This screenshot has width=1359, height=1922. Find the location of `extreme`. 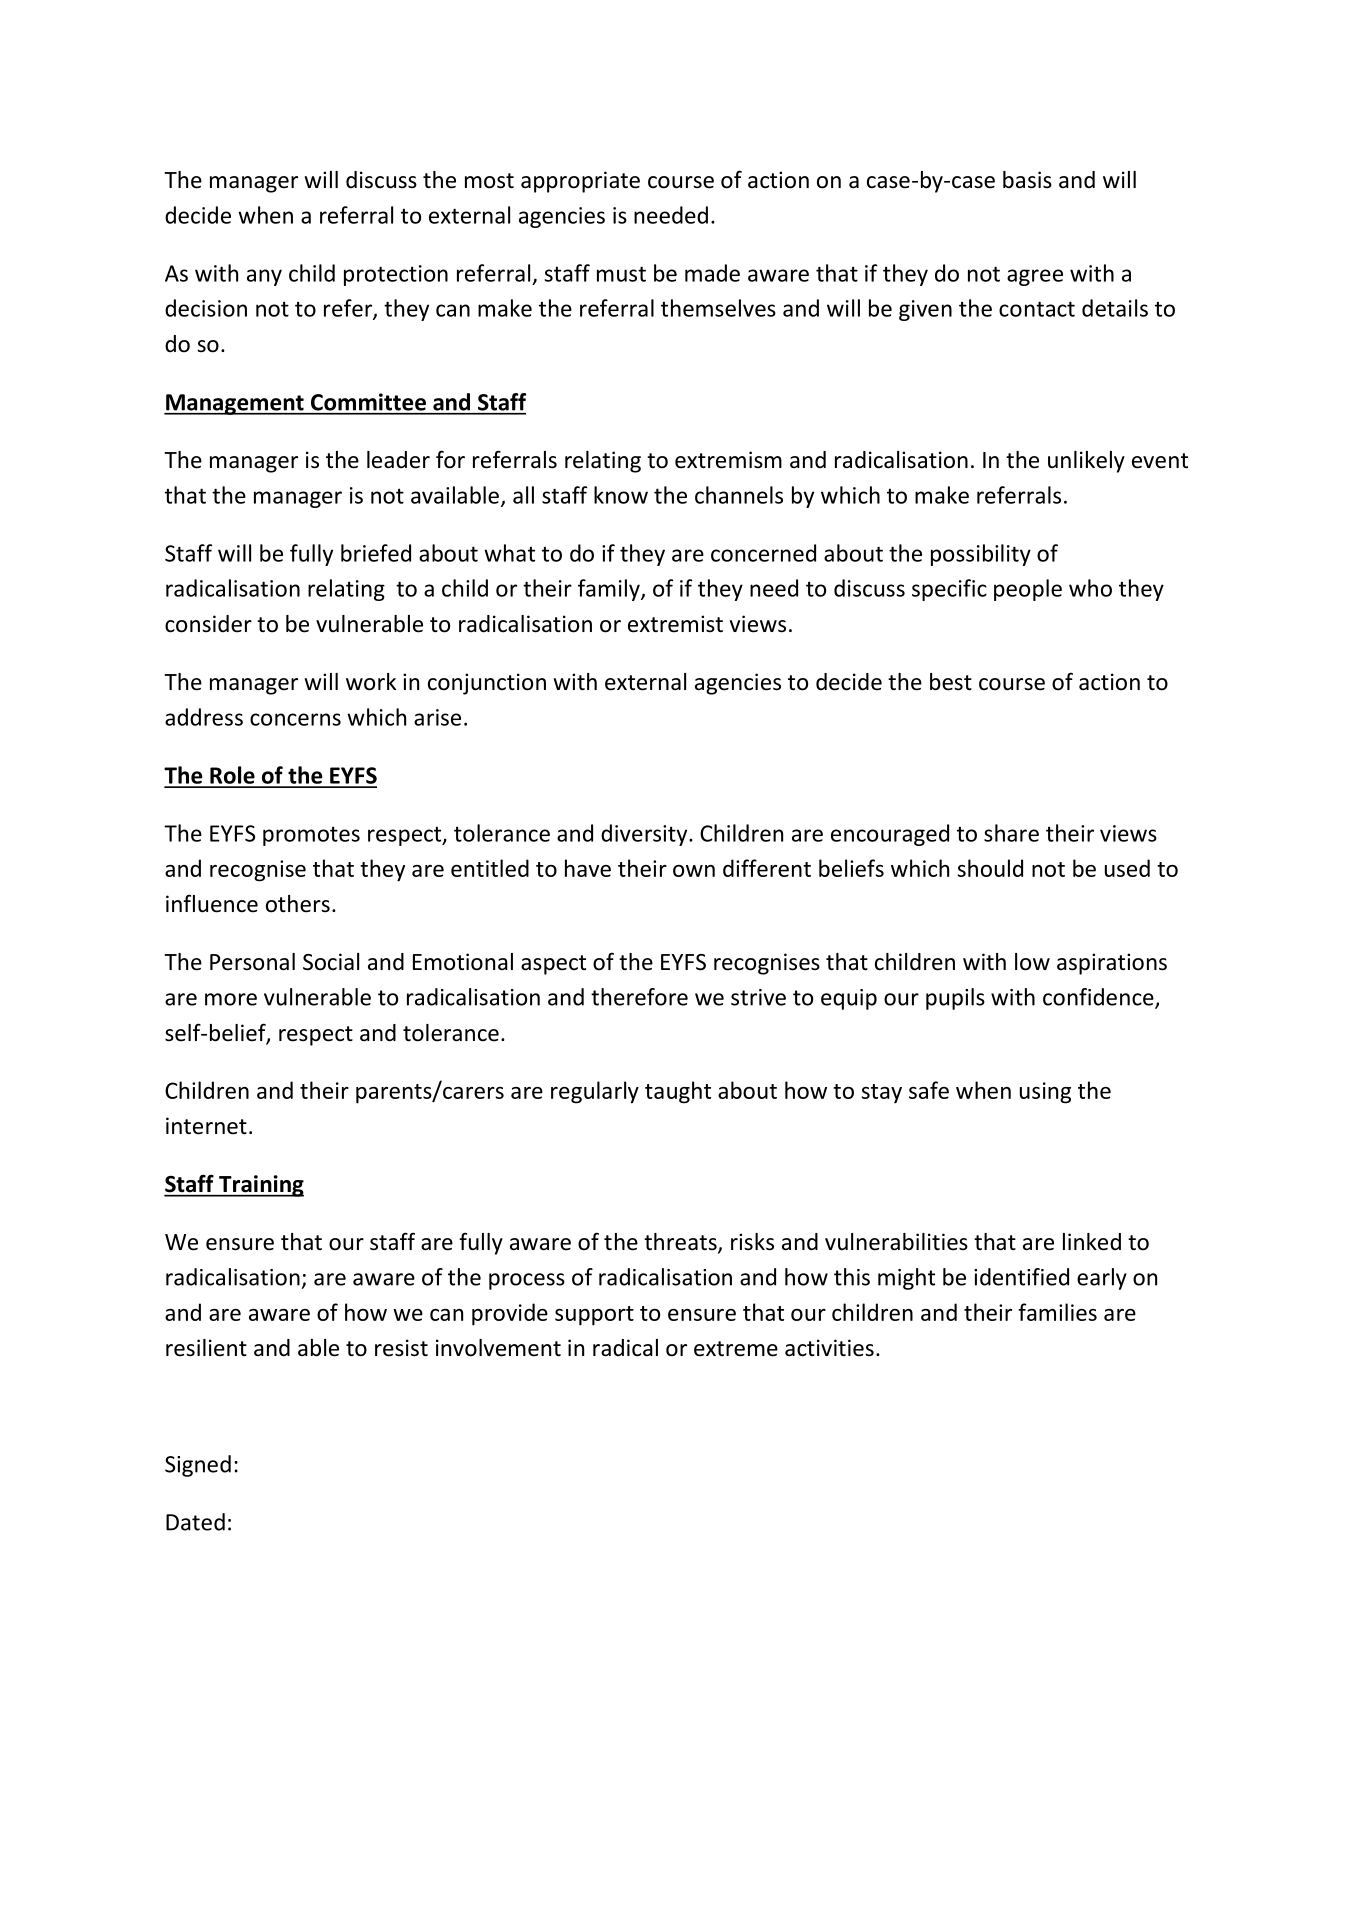

extreme is located at coordinates (736, 1349).
